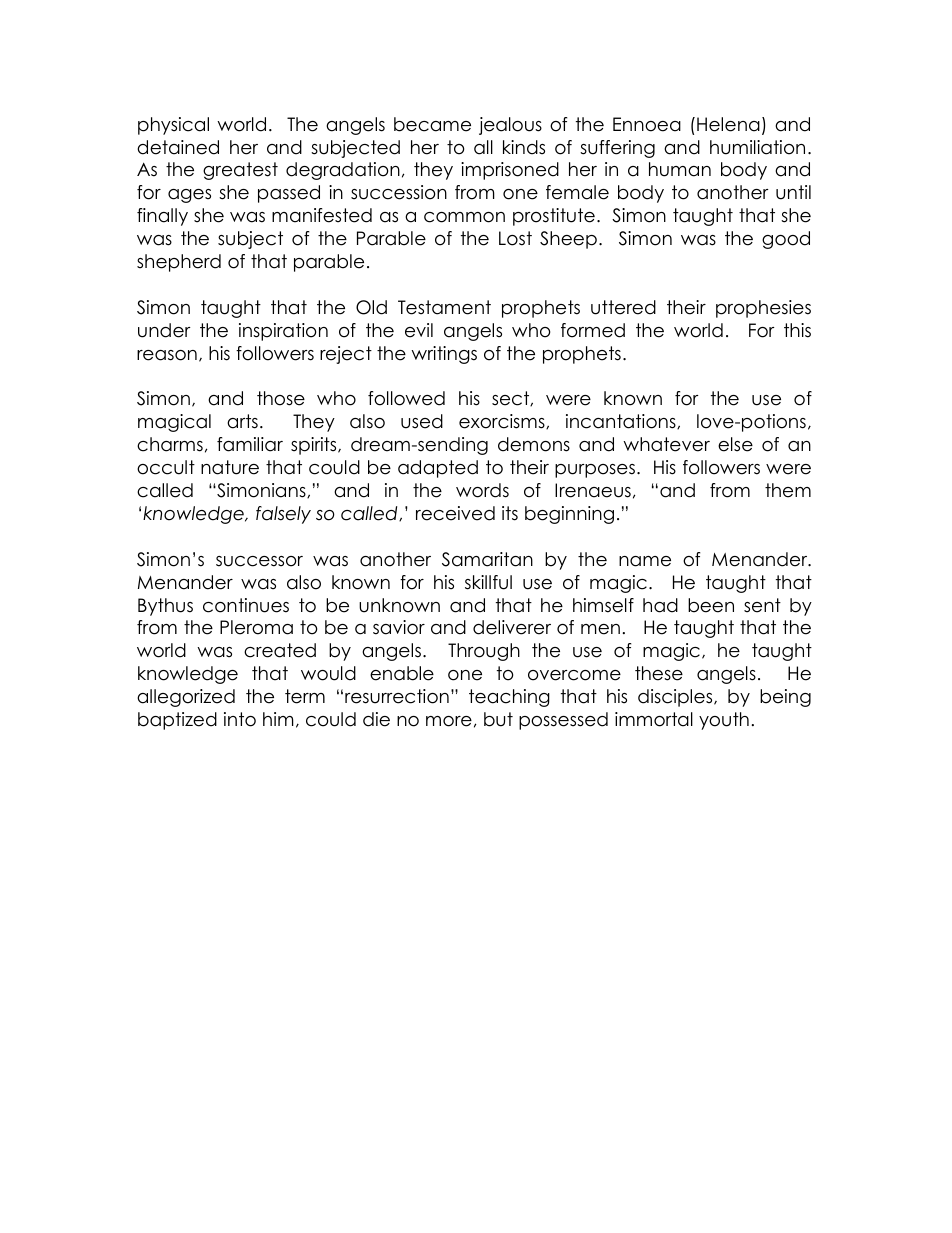 This screenshot has height=1233, width=952. Describe the element at coordinates (240, 171) in the screenshot. I see `greatest` at that location.
